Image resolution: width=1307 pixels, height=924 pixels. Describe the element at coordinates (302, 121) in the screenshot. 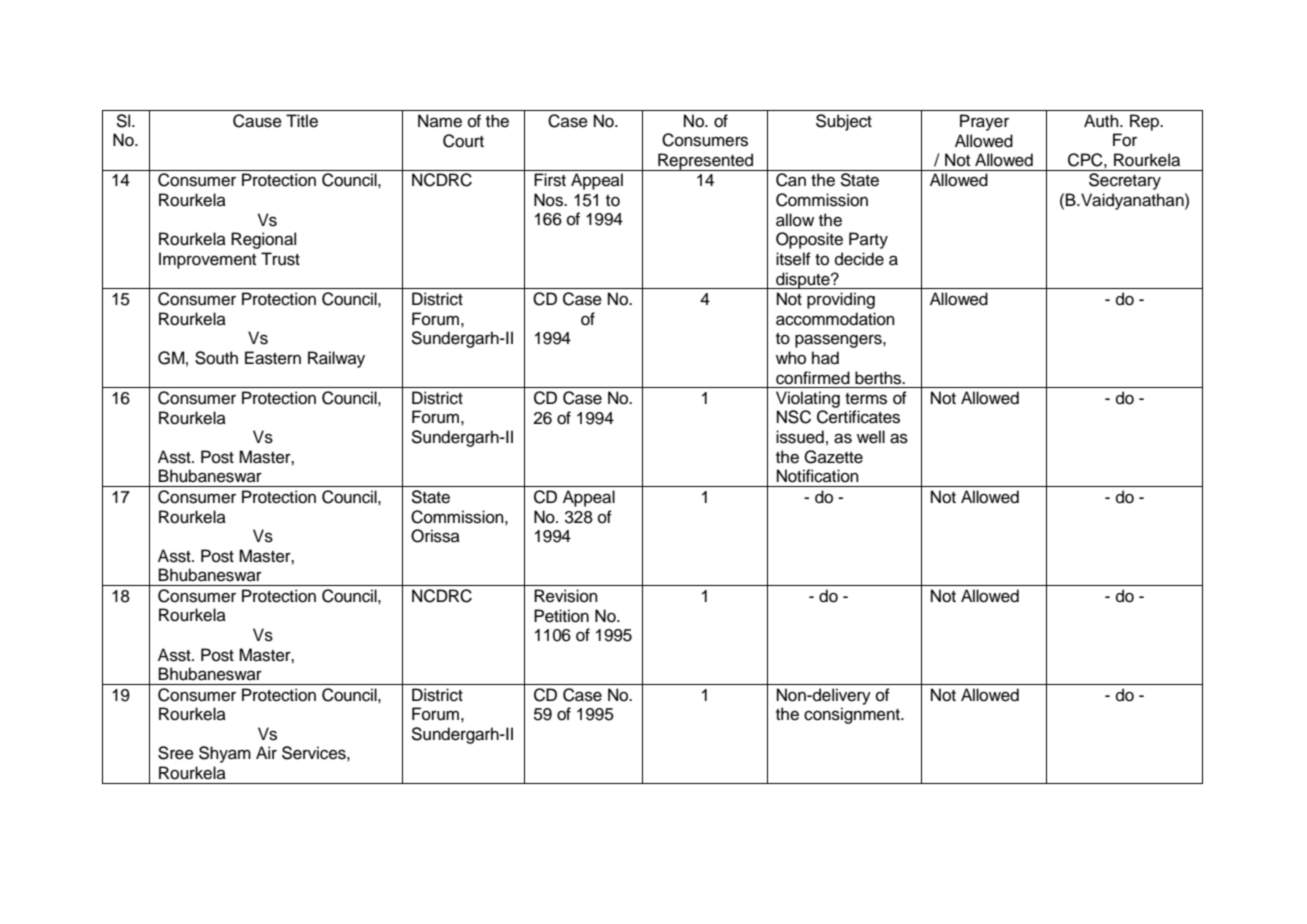

I see `Title` at that location.
